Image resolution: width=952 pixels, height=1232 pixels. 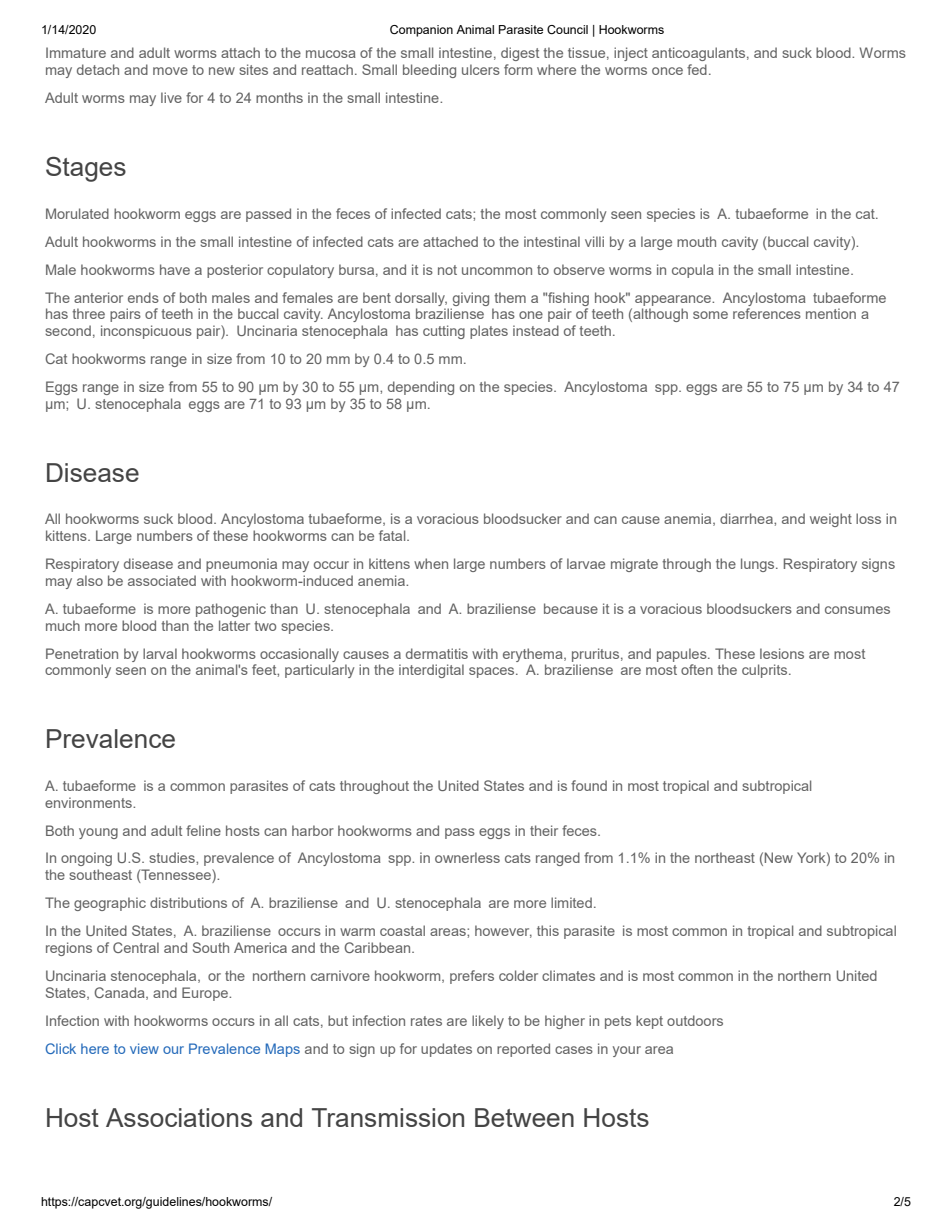 I want to click on Associations, so click(x=179, y=1117).
